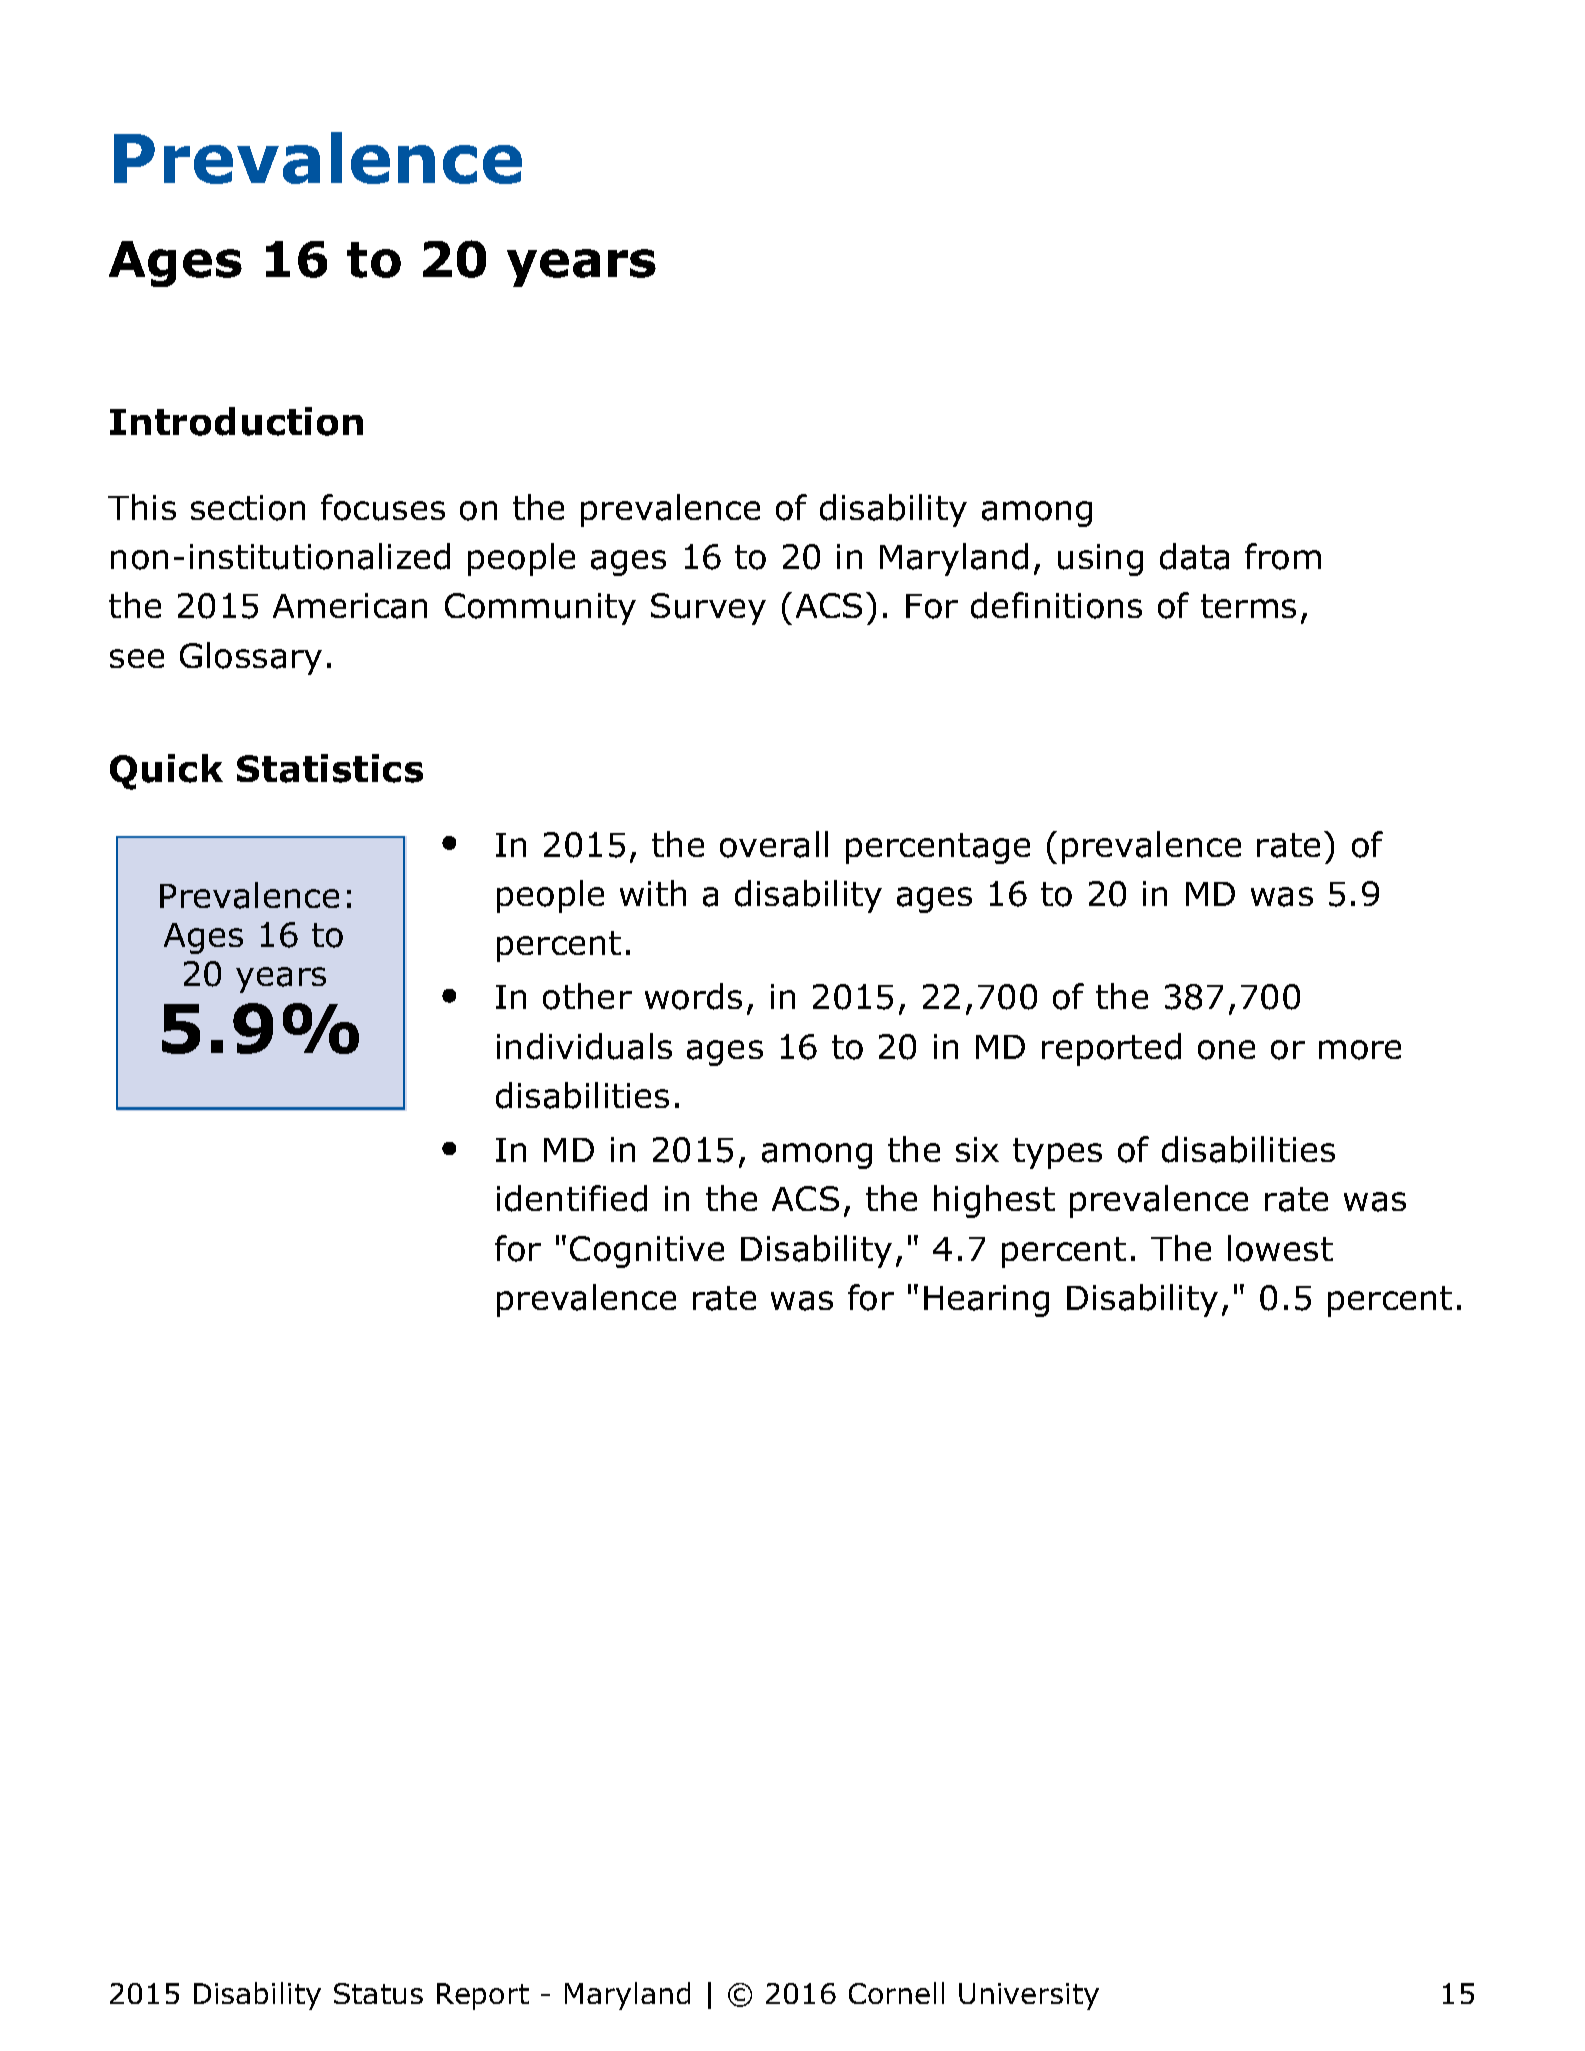 Image resolution: width=1585 pixels, height=2051 pixels. Describe the element at coordinates (1029, 1996) in the page. I see `University` at that location.
